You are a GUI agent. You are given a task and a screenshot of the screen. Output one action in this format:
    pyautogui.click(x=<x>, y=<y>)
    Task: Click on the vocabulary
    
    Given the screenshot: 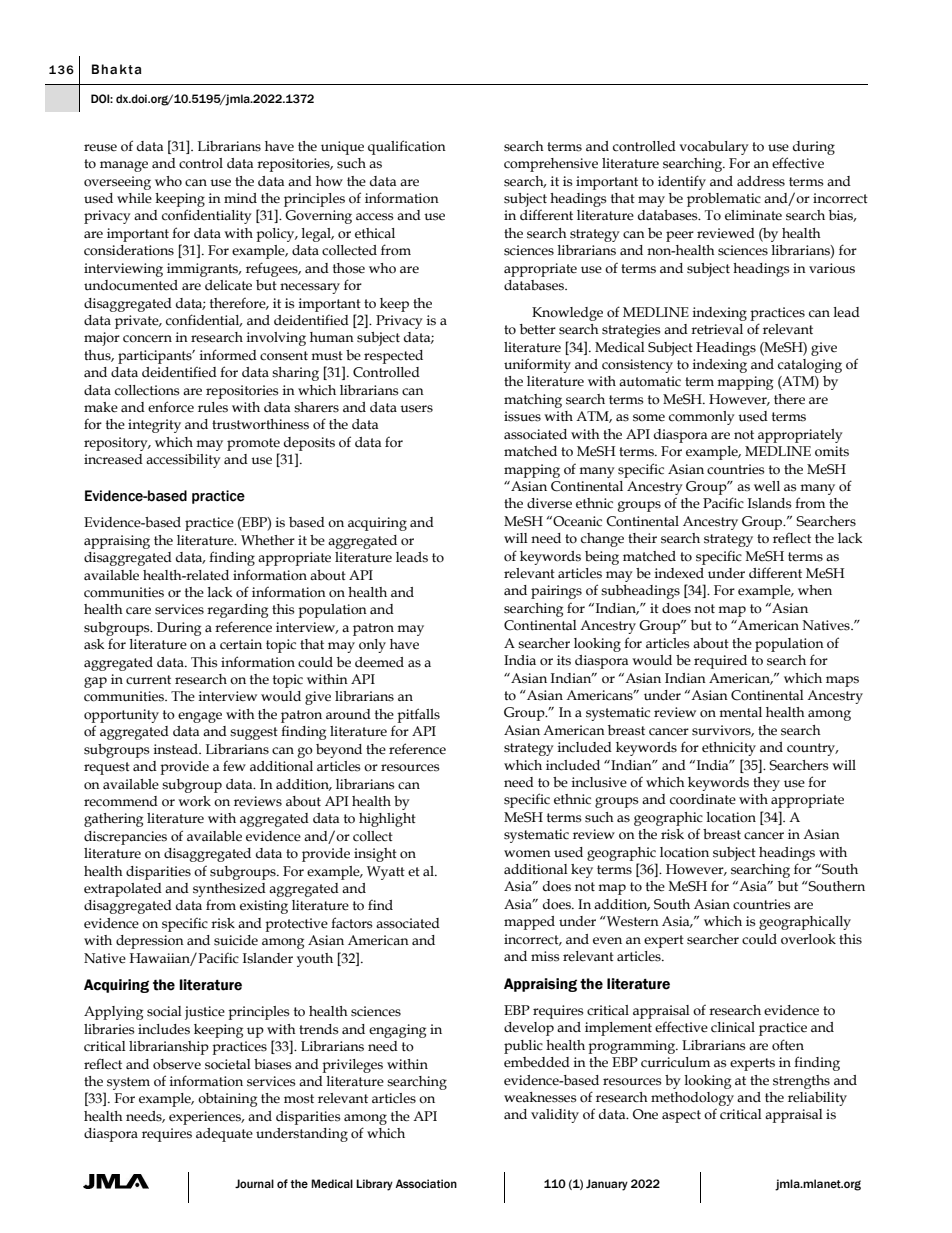 What is the action you would take?
    pyautogui.click(x=714, y=148)
